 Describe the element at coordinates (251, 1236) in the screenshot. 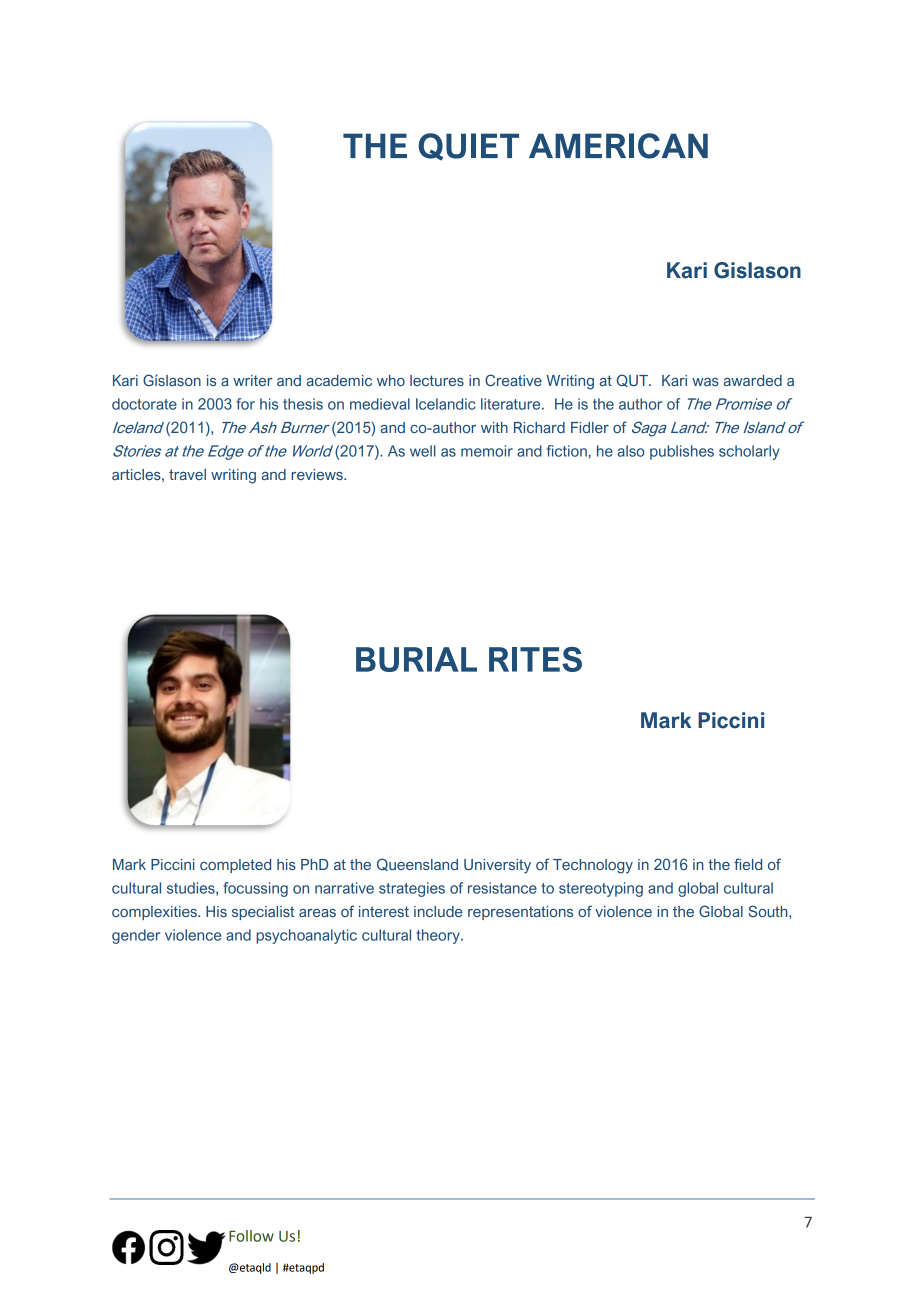

I see `Follow` at that location.
